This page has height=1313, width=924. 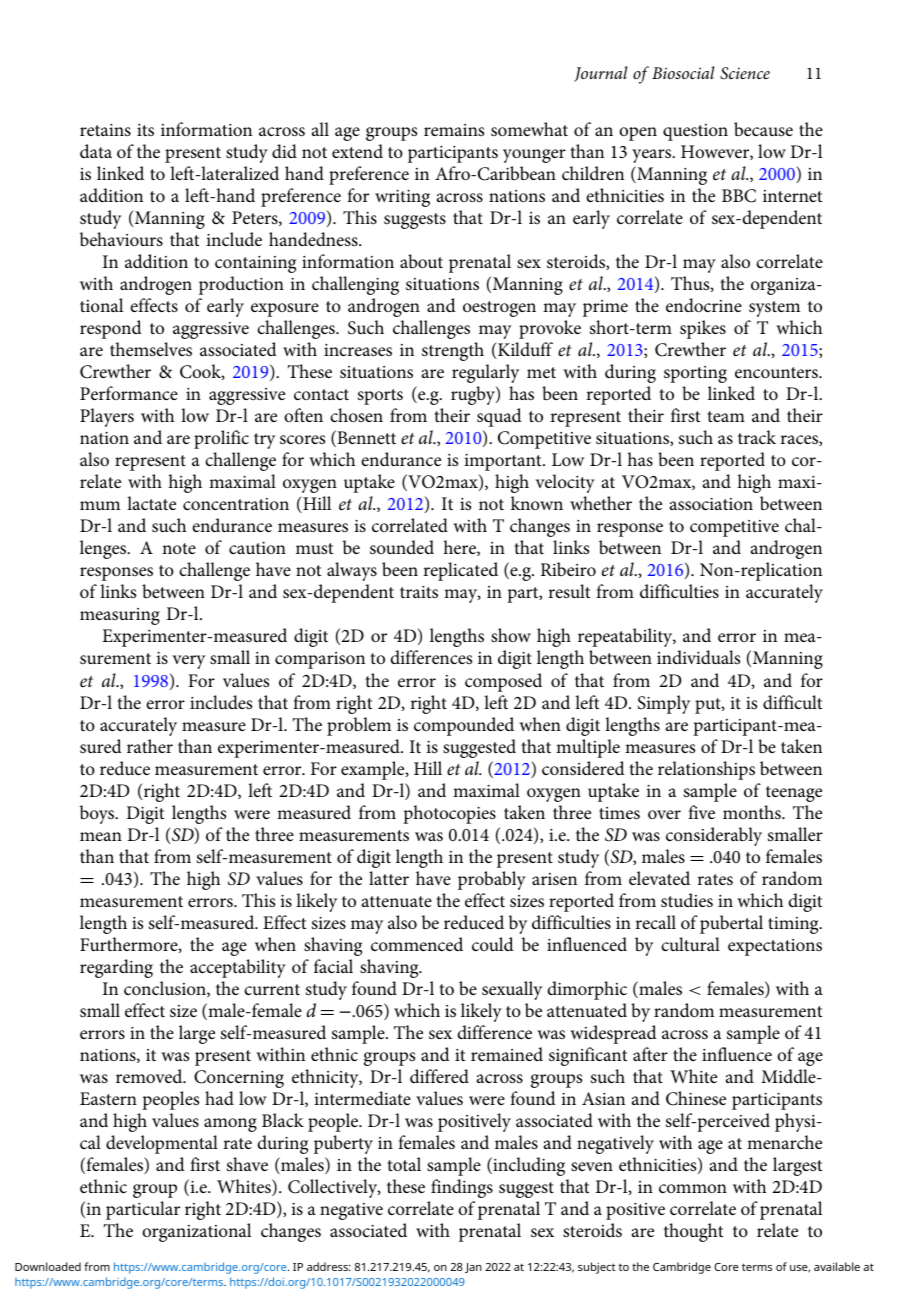 What do you see at coordinates (473, 1268) in the page?
I see `Jan` at bounding box center [473, 1268].
